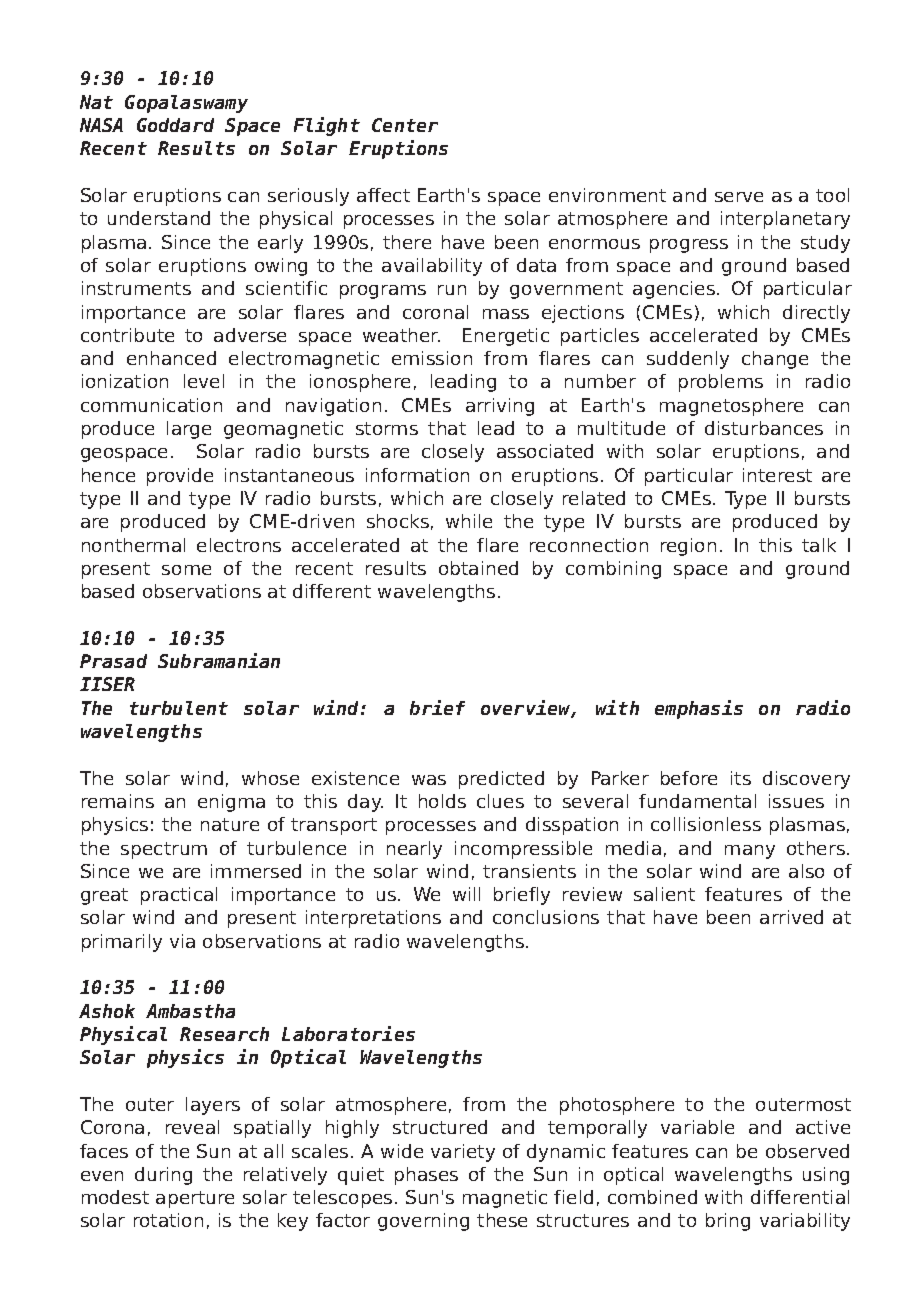 This page has height=1308, width=924. What do you see at coordinates (164, 850) in the page?
I see `spectrum` at bounding box center [164, 850].
